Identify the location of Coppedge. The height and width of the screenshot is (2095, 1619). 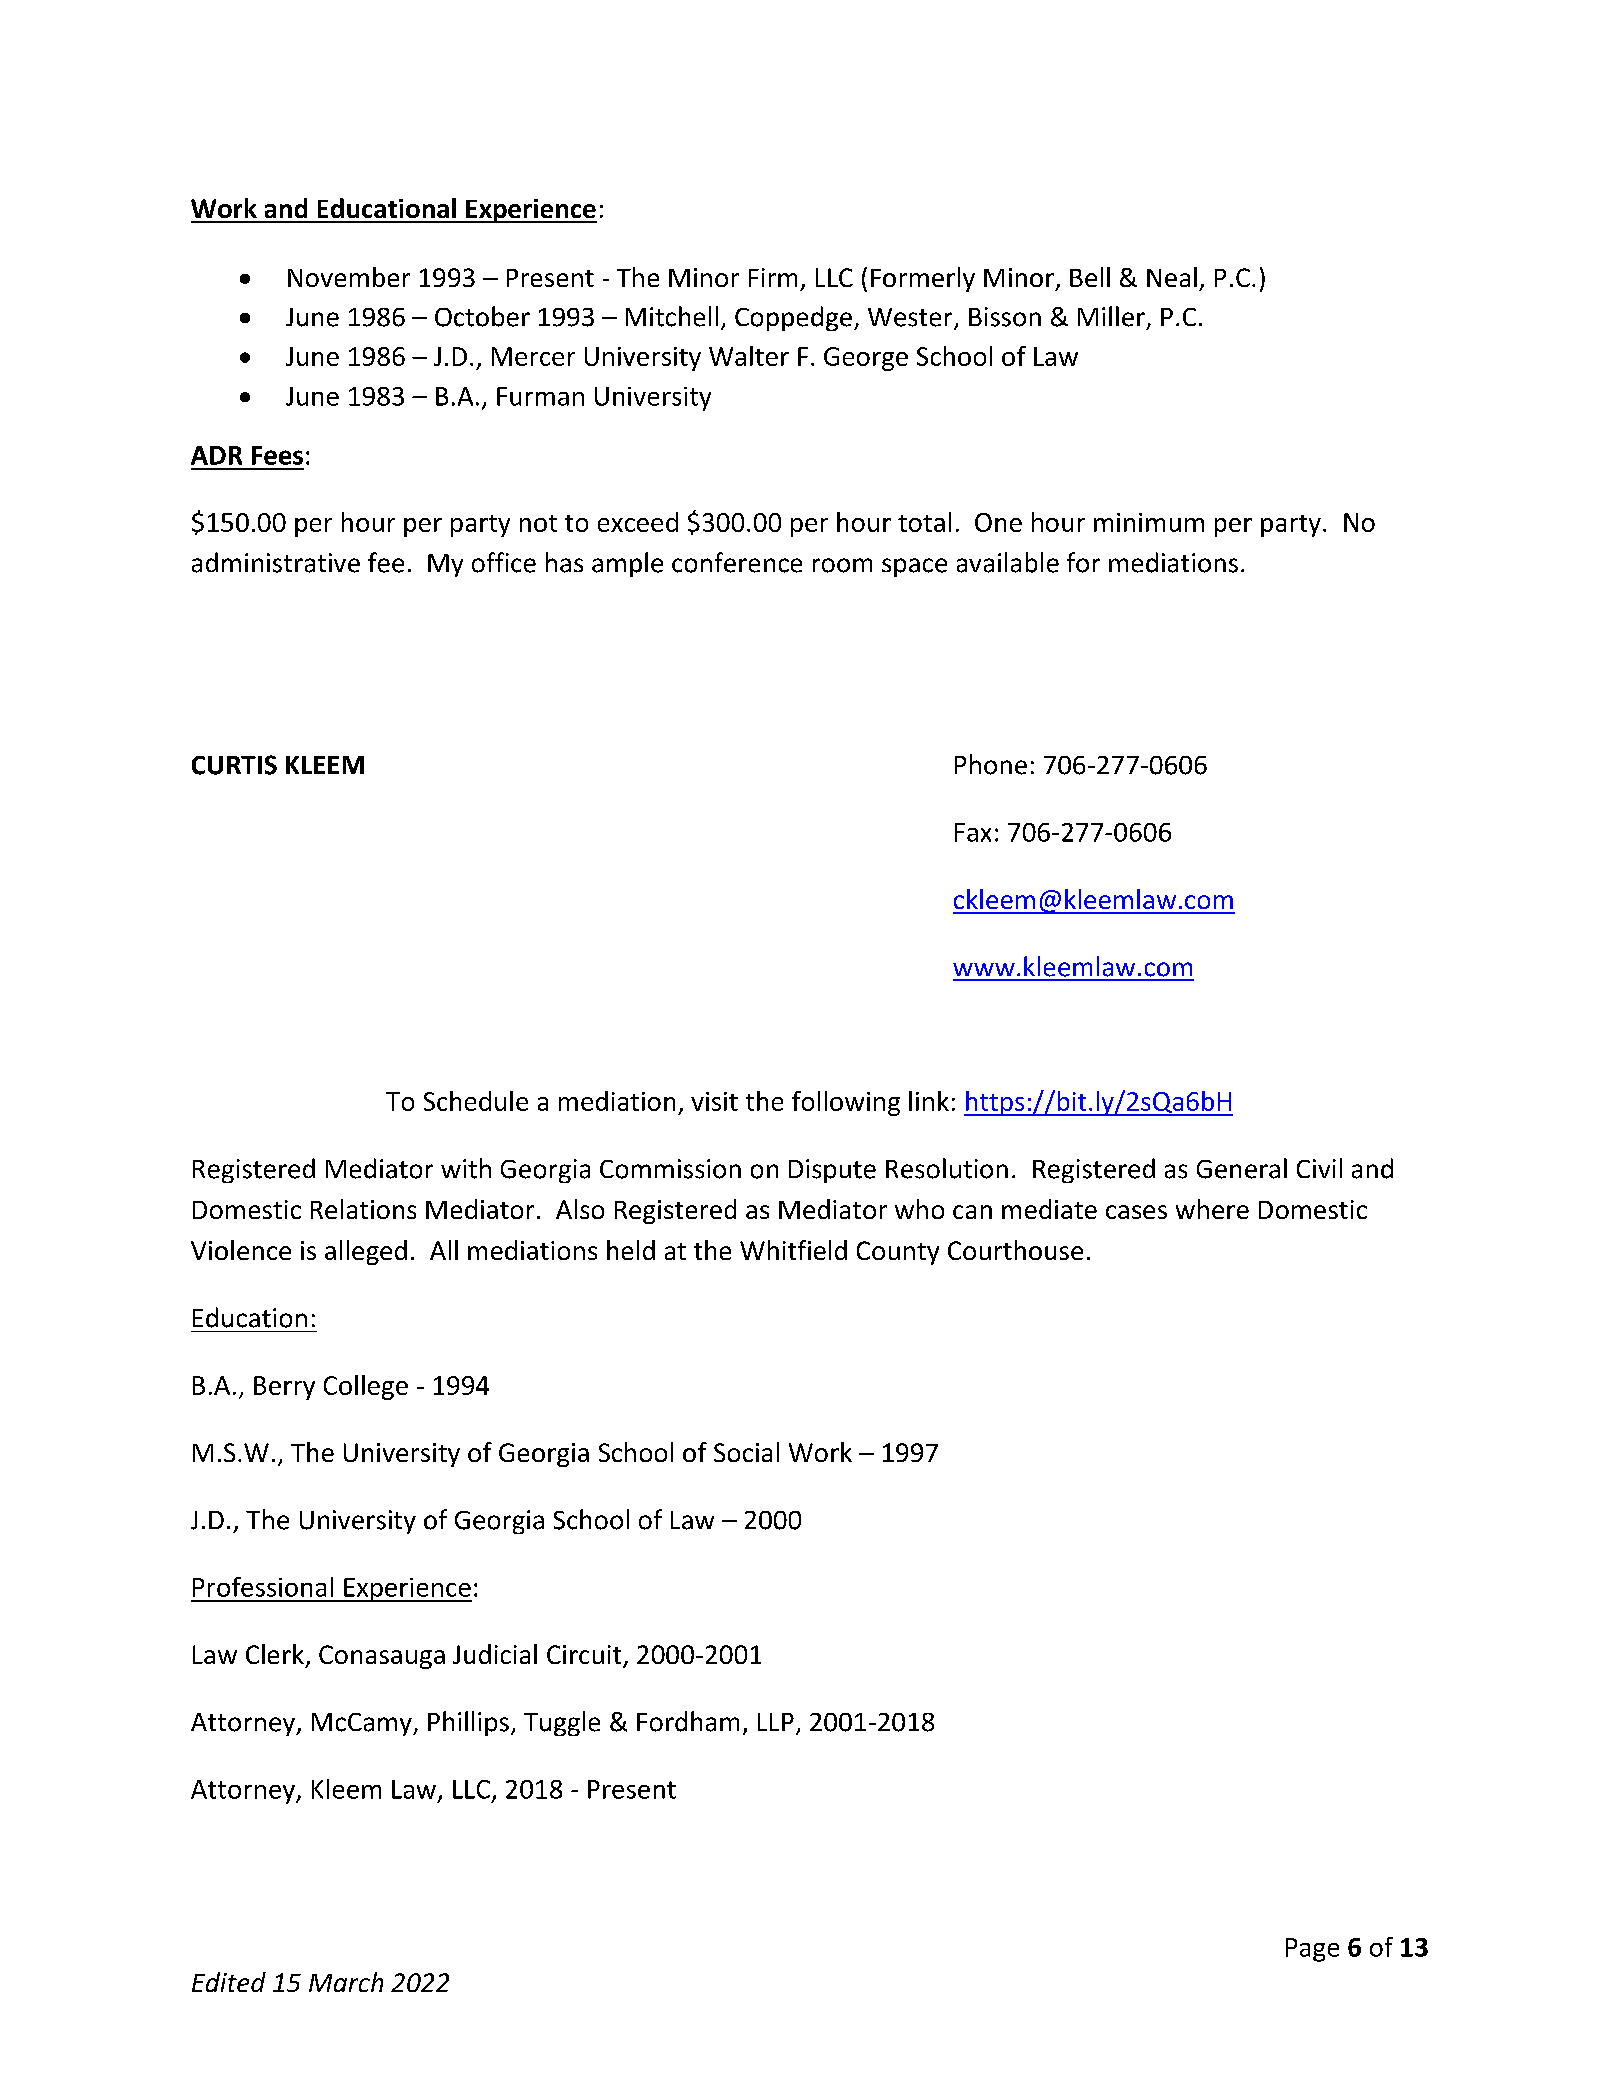
(793, 318).
